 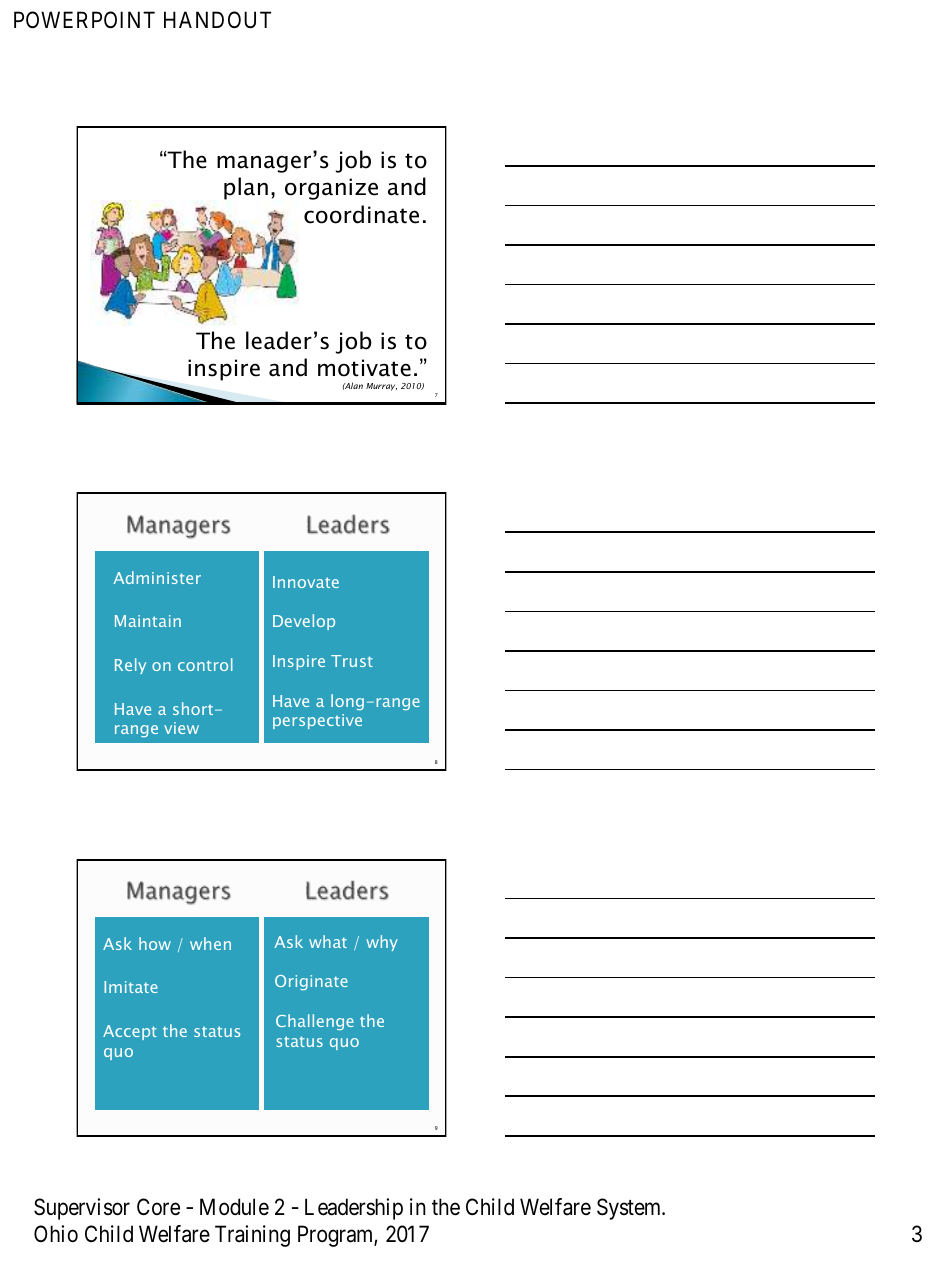 What do you see at coordinates (158, 1207) in the screenshot?
I see `Core` at bounding box center [158, 1207].
